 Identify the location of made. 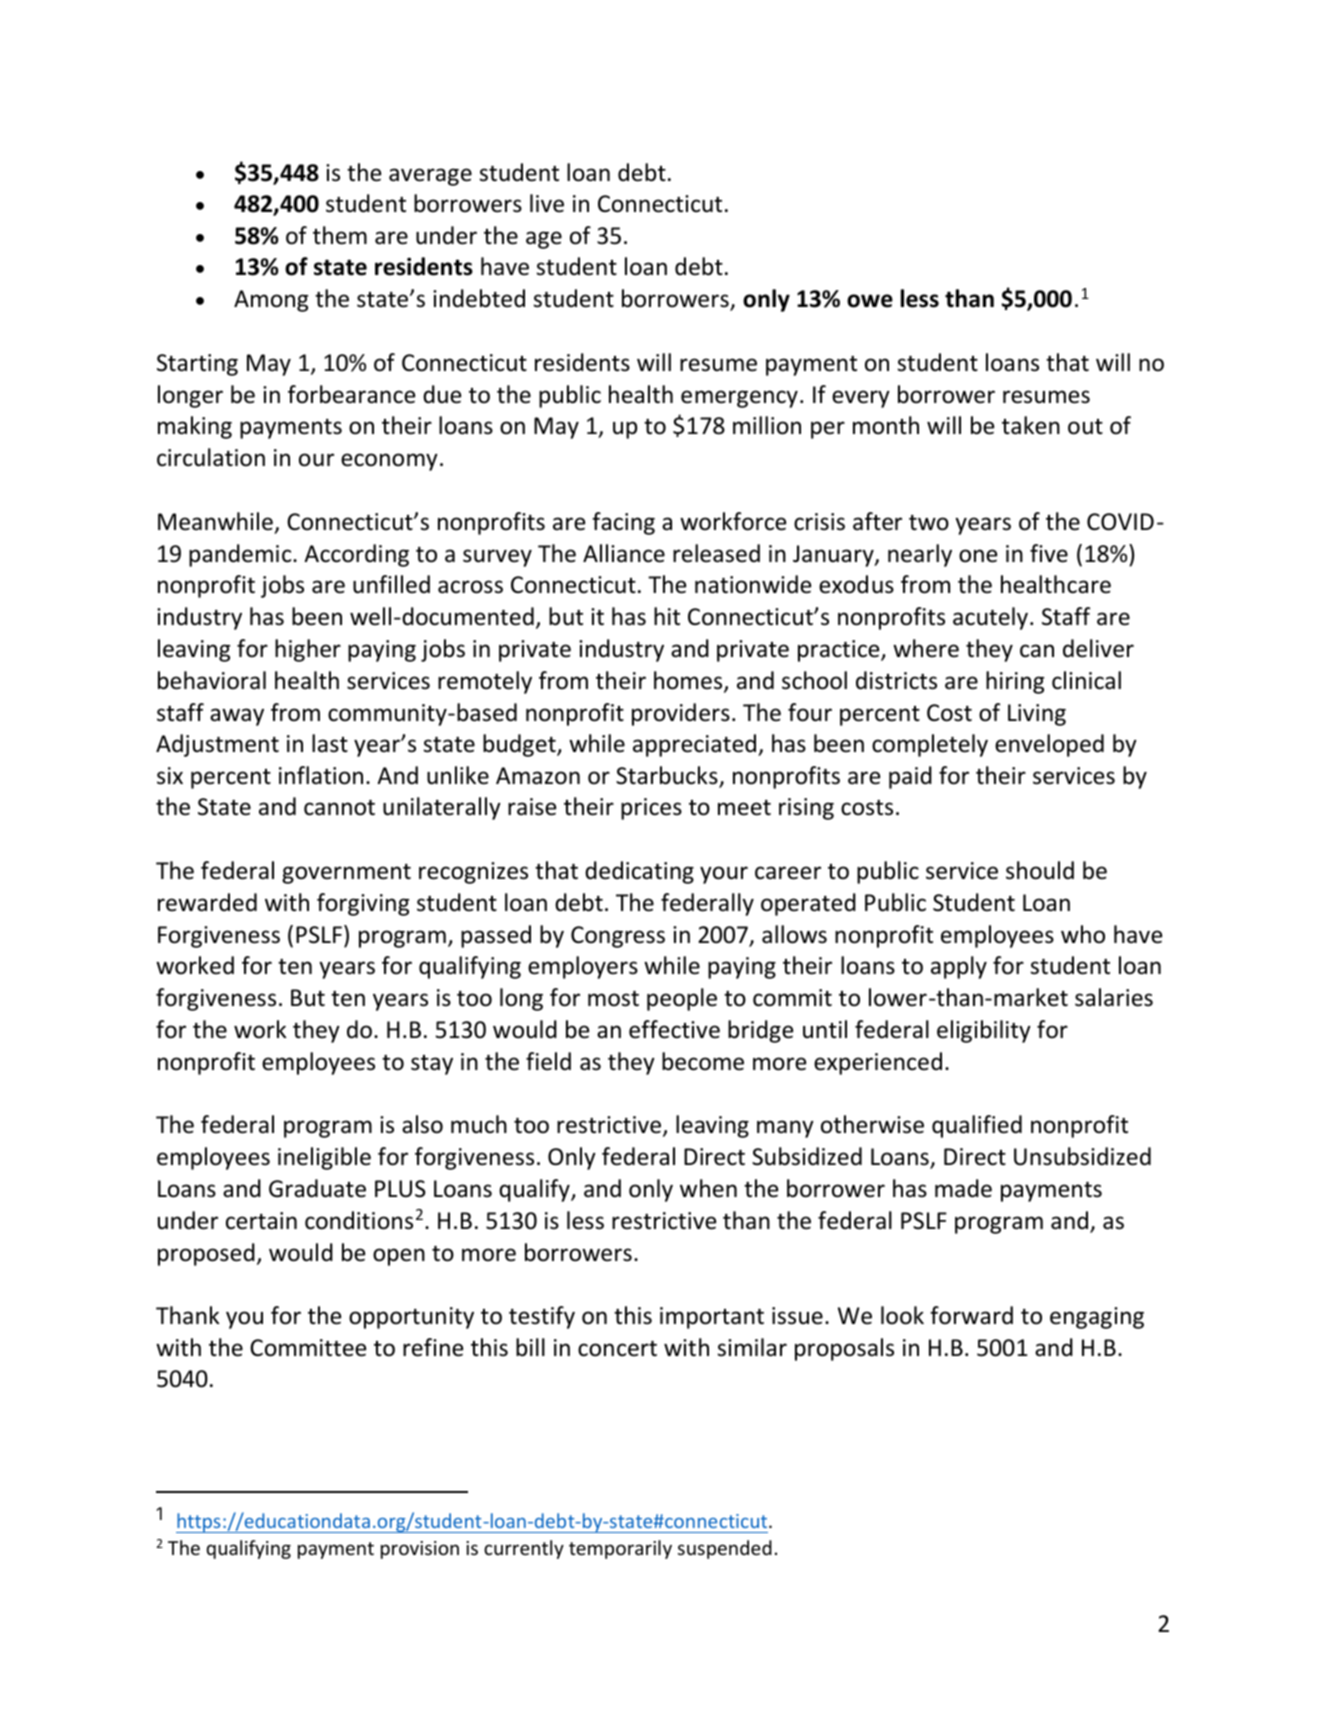
(963, 1188).
